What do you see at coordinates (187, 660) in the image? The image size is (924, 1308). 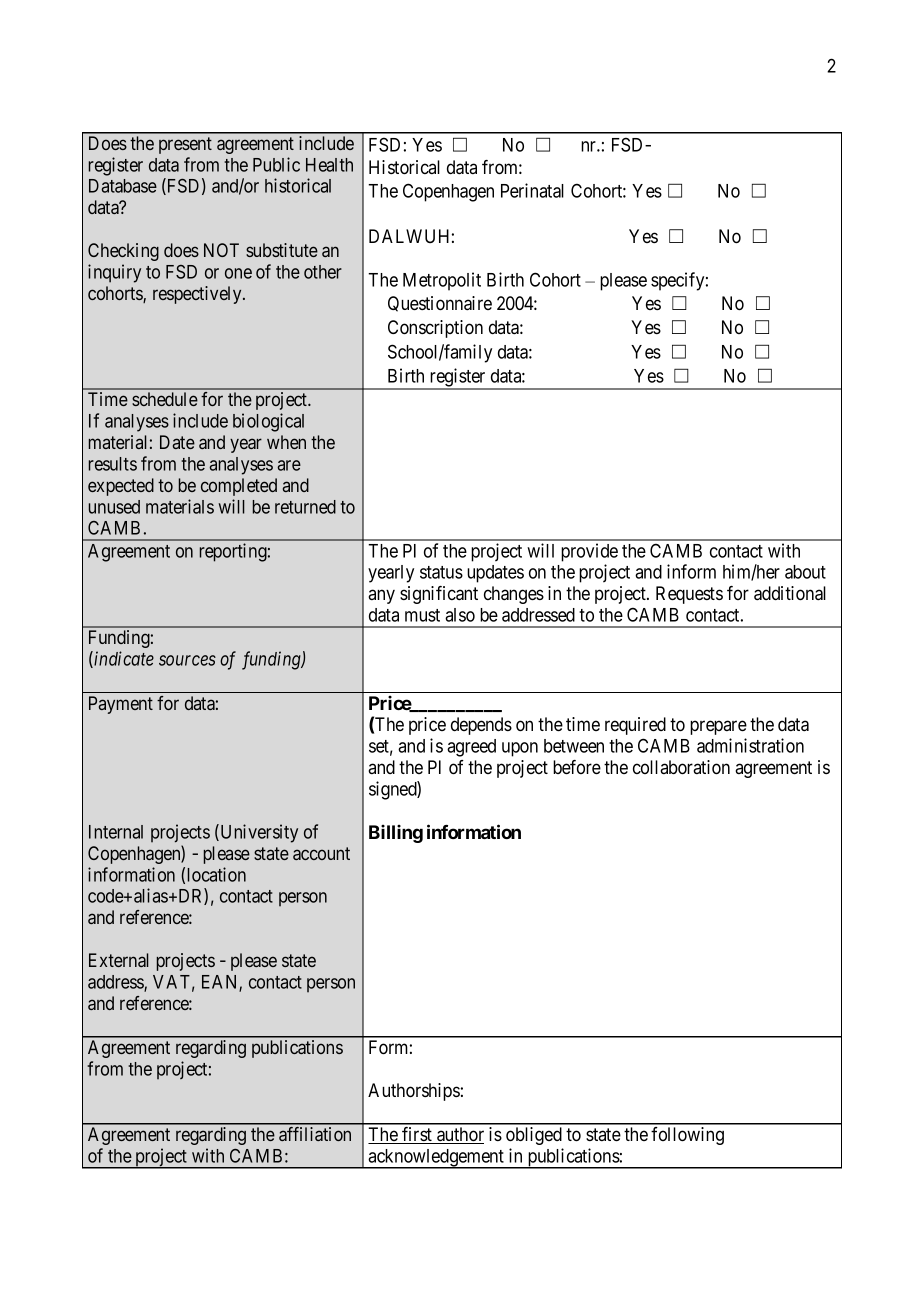 I see `sources` at bounding box center [187, 660].
